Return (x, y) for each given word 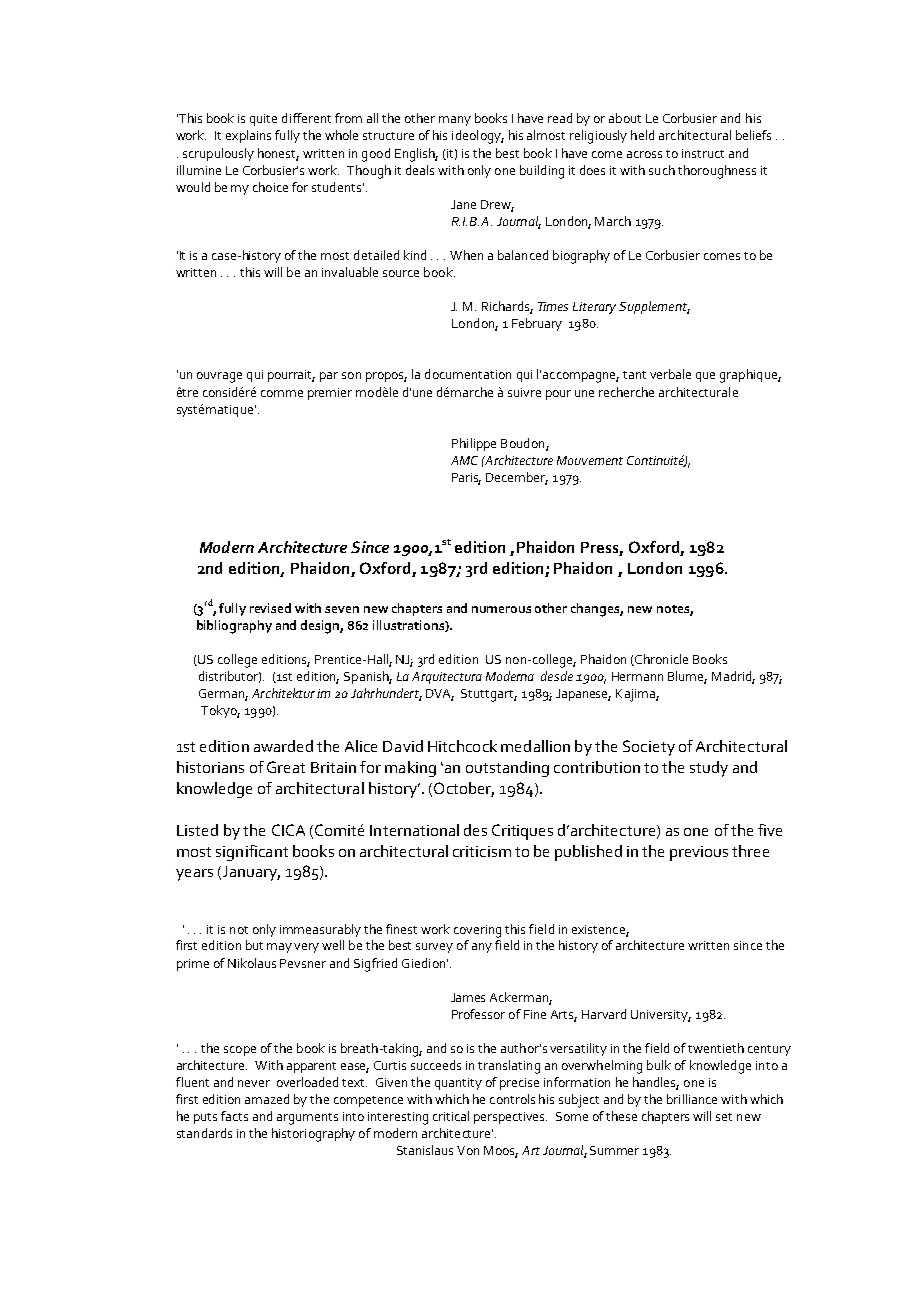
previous (699, 853)
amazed (267, 1099)
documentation (468, 374)
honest (278, 154)
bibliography (234, 627)
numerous (501, 609)
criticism (482, 851)
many (455, 121)
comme (282, 393)
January (250, 873)
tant (634, 375)
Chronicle (660, 660)
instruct (703, 153)
